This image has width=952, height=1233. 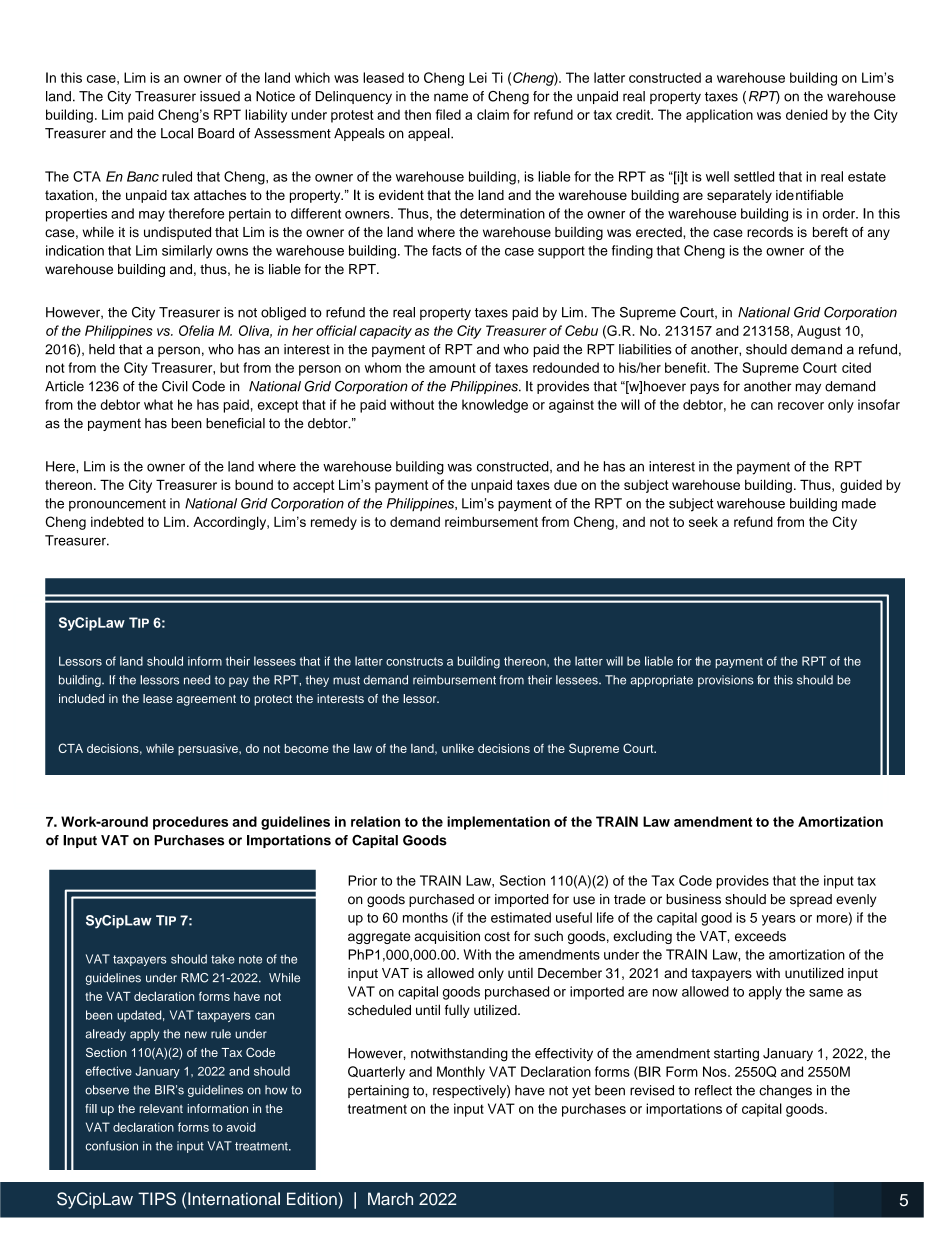 I want to click on years, so click(x=779, y=920).
